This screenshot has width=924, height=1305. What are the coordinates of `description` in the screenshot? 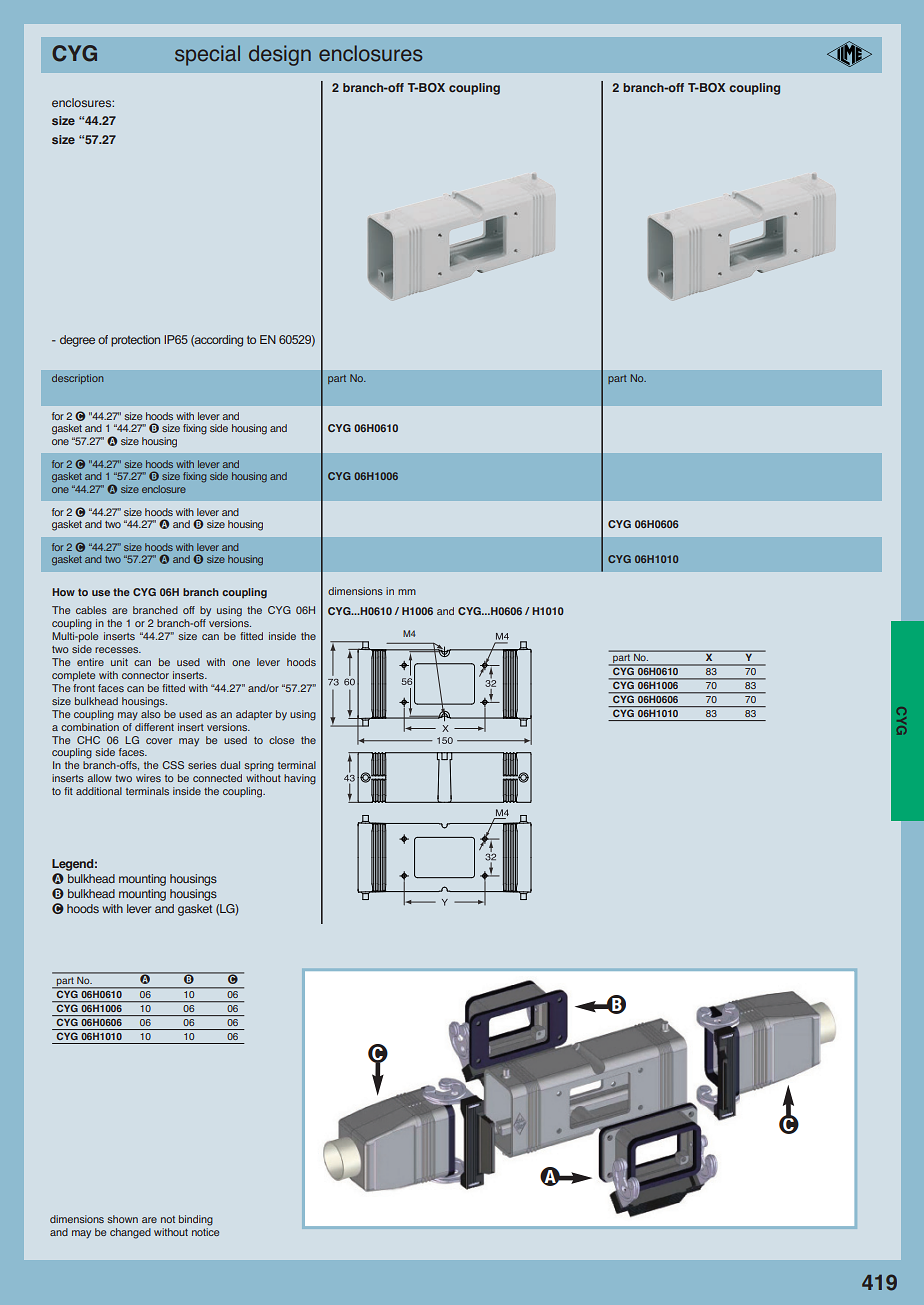 It's located at (77, 379).
